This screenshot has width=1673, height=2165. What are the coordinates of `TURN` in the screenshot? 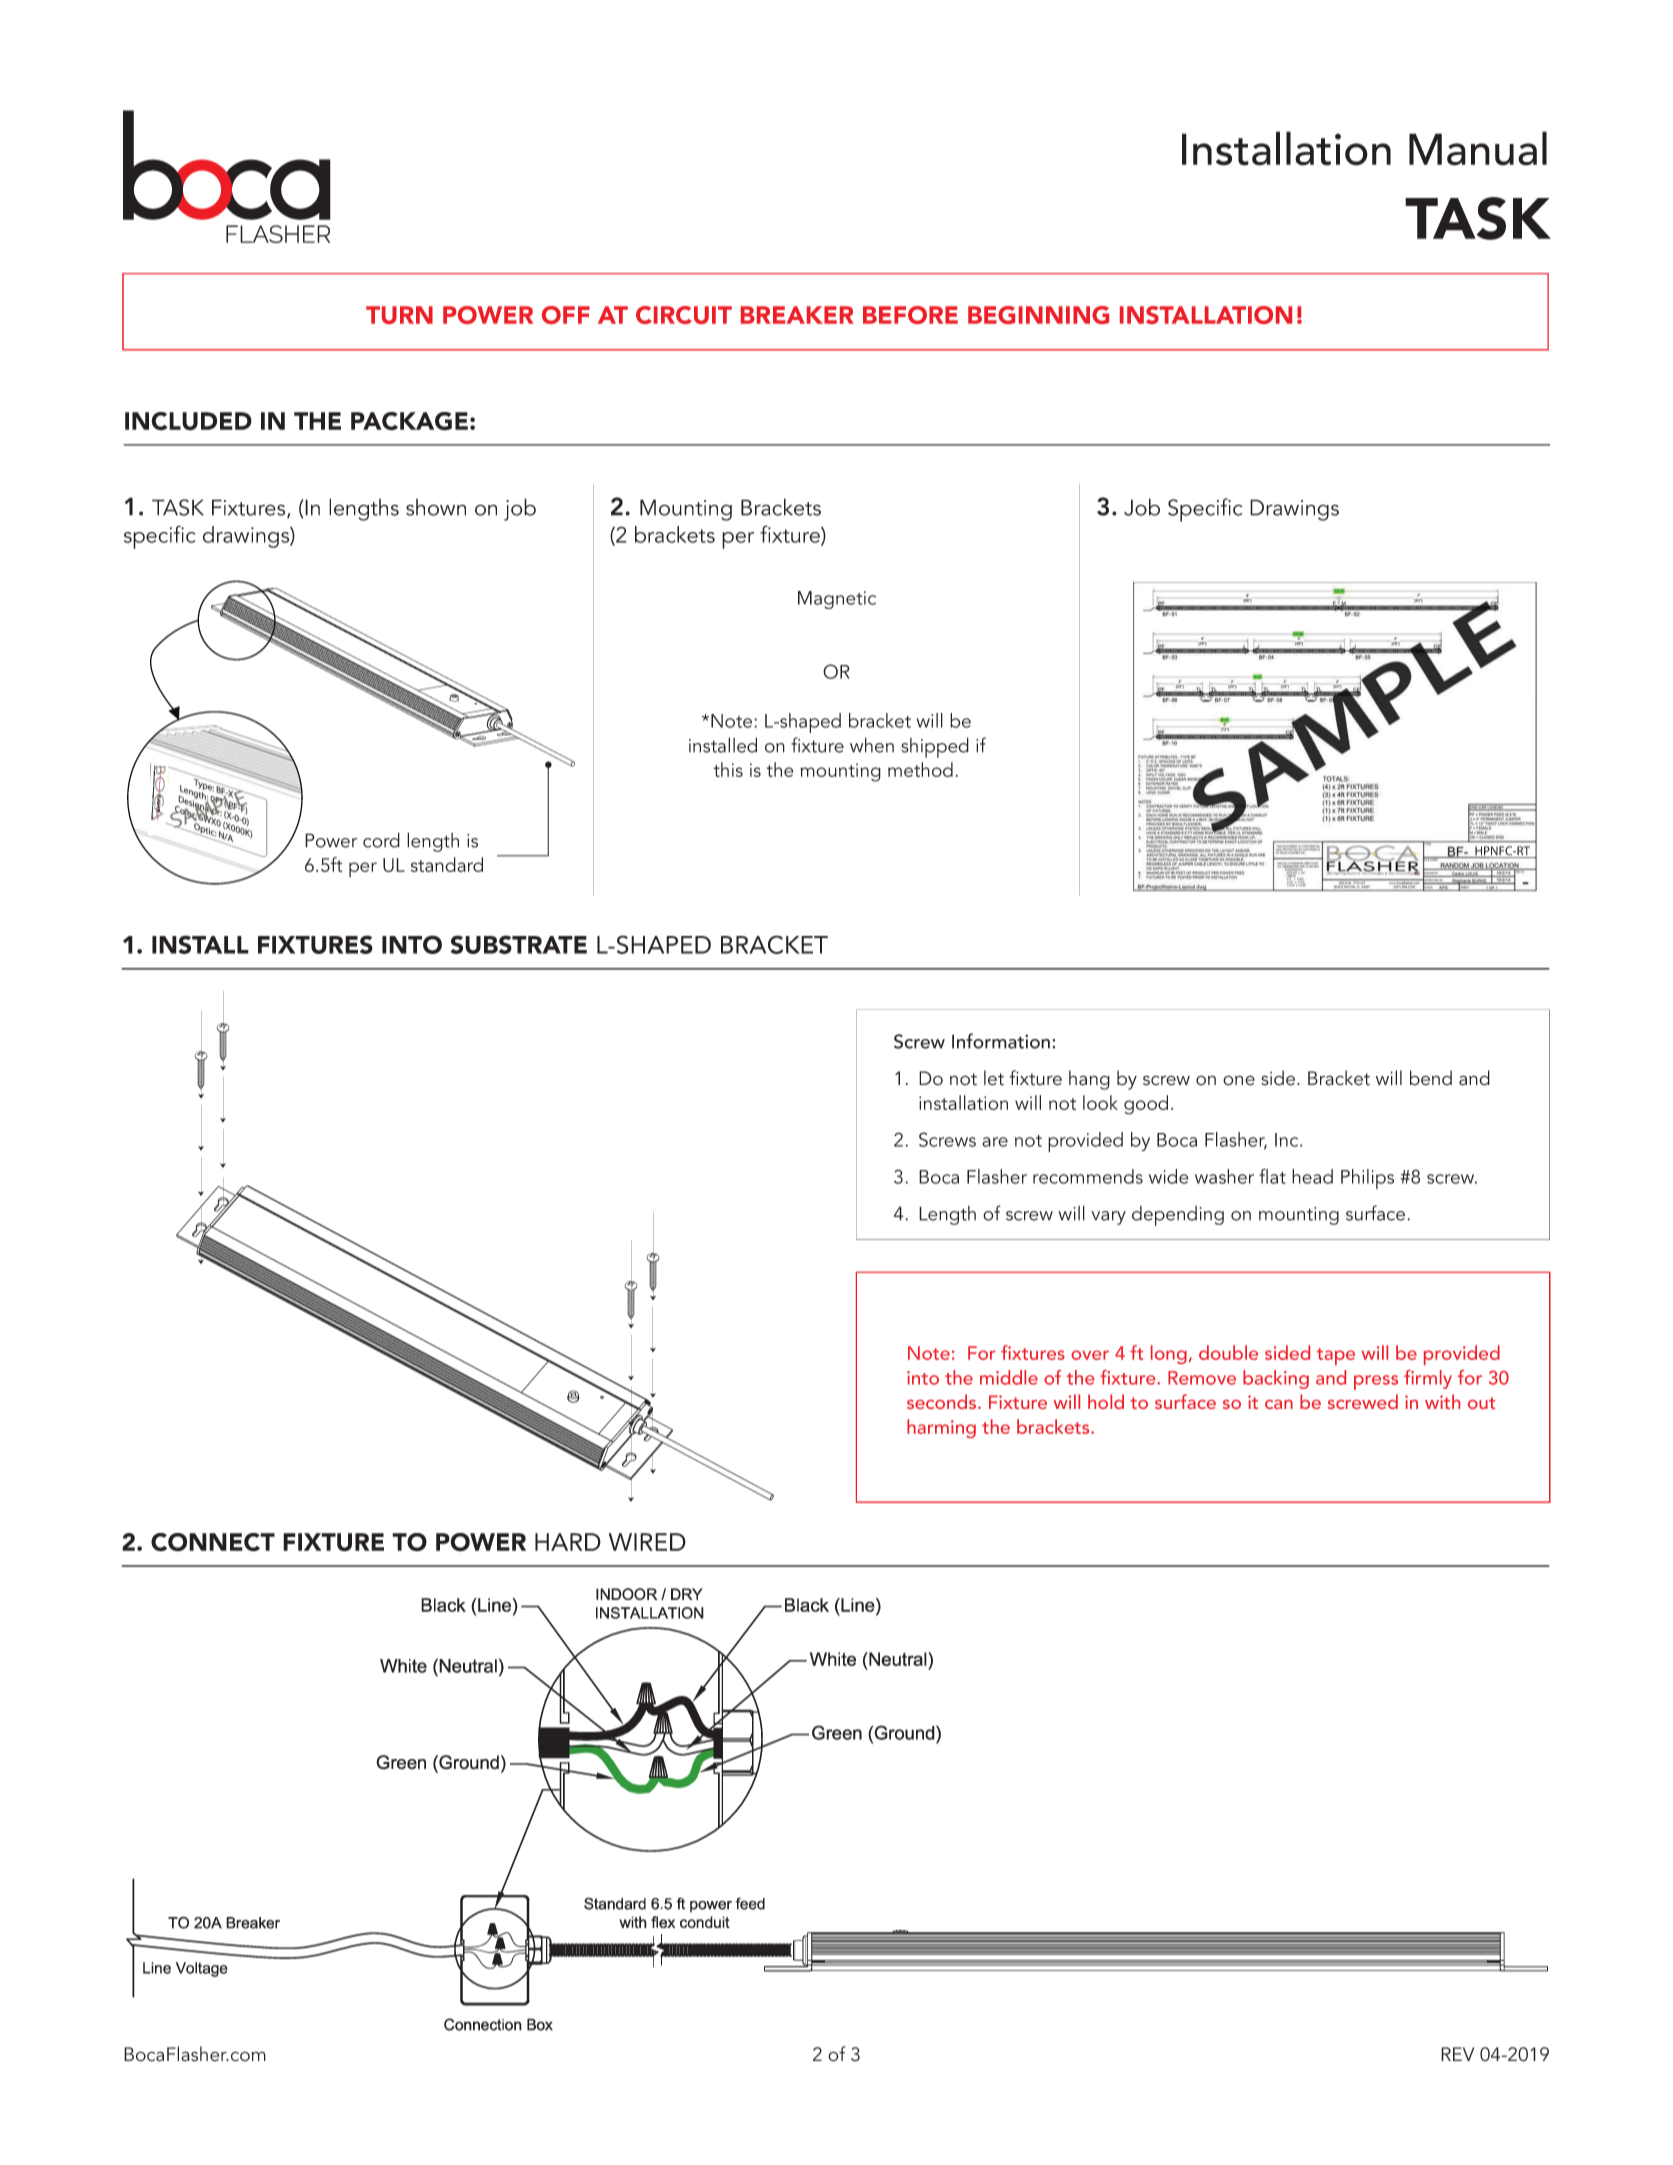 It's located at (399, 315).
